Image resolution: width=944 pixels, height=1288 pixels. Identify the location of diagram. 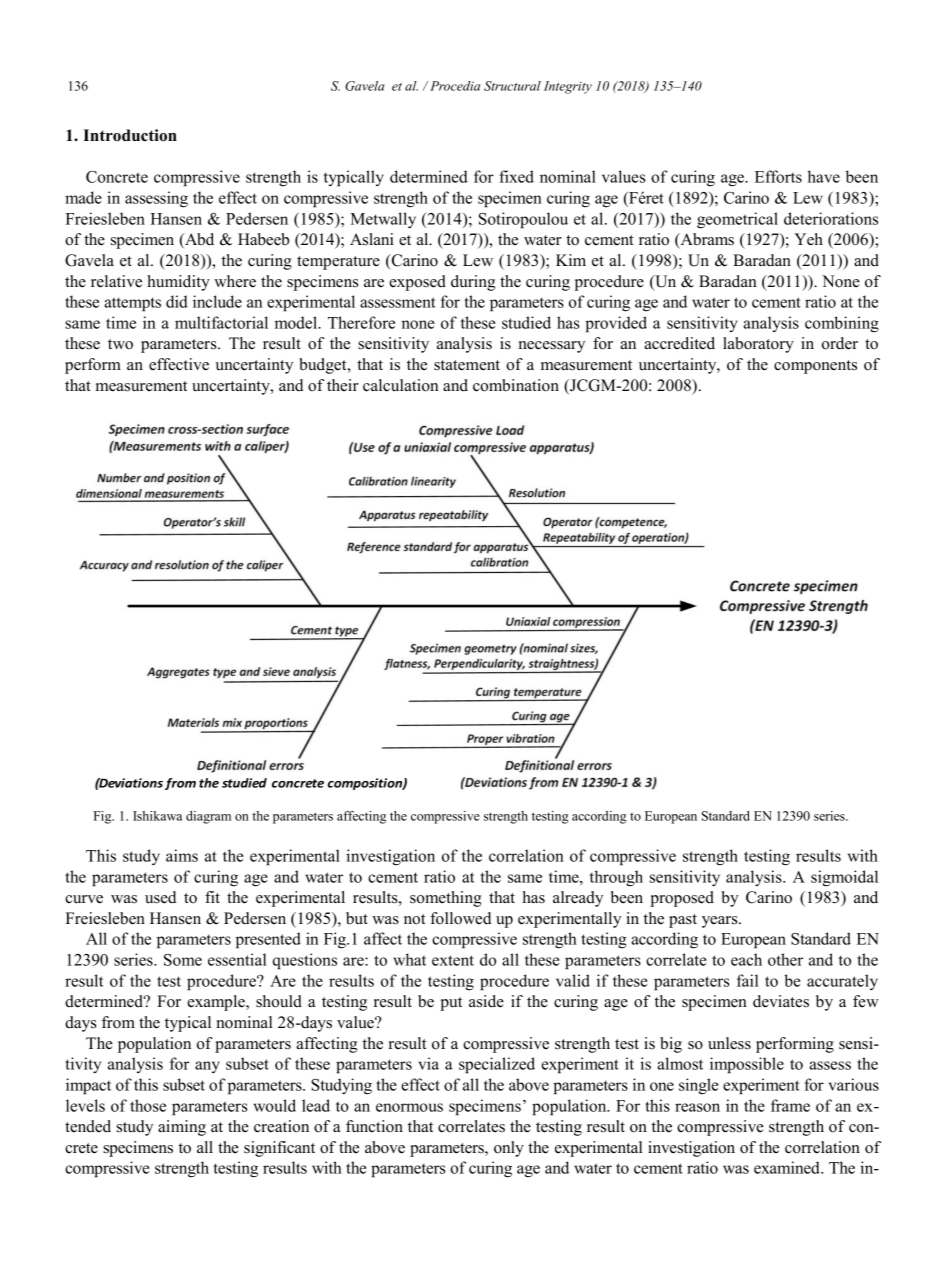
(208, 817).
